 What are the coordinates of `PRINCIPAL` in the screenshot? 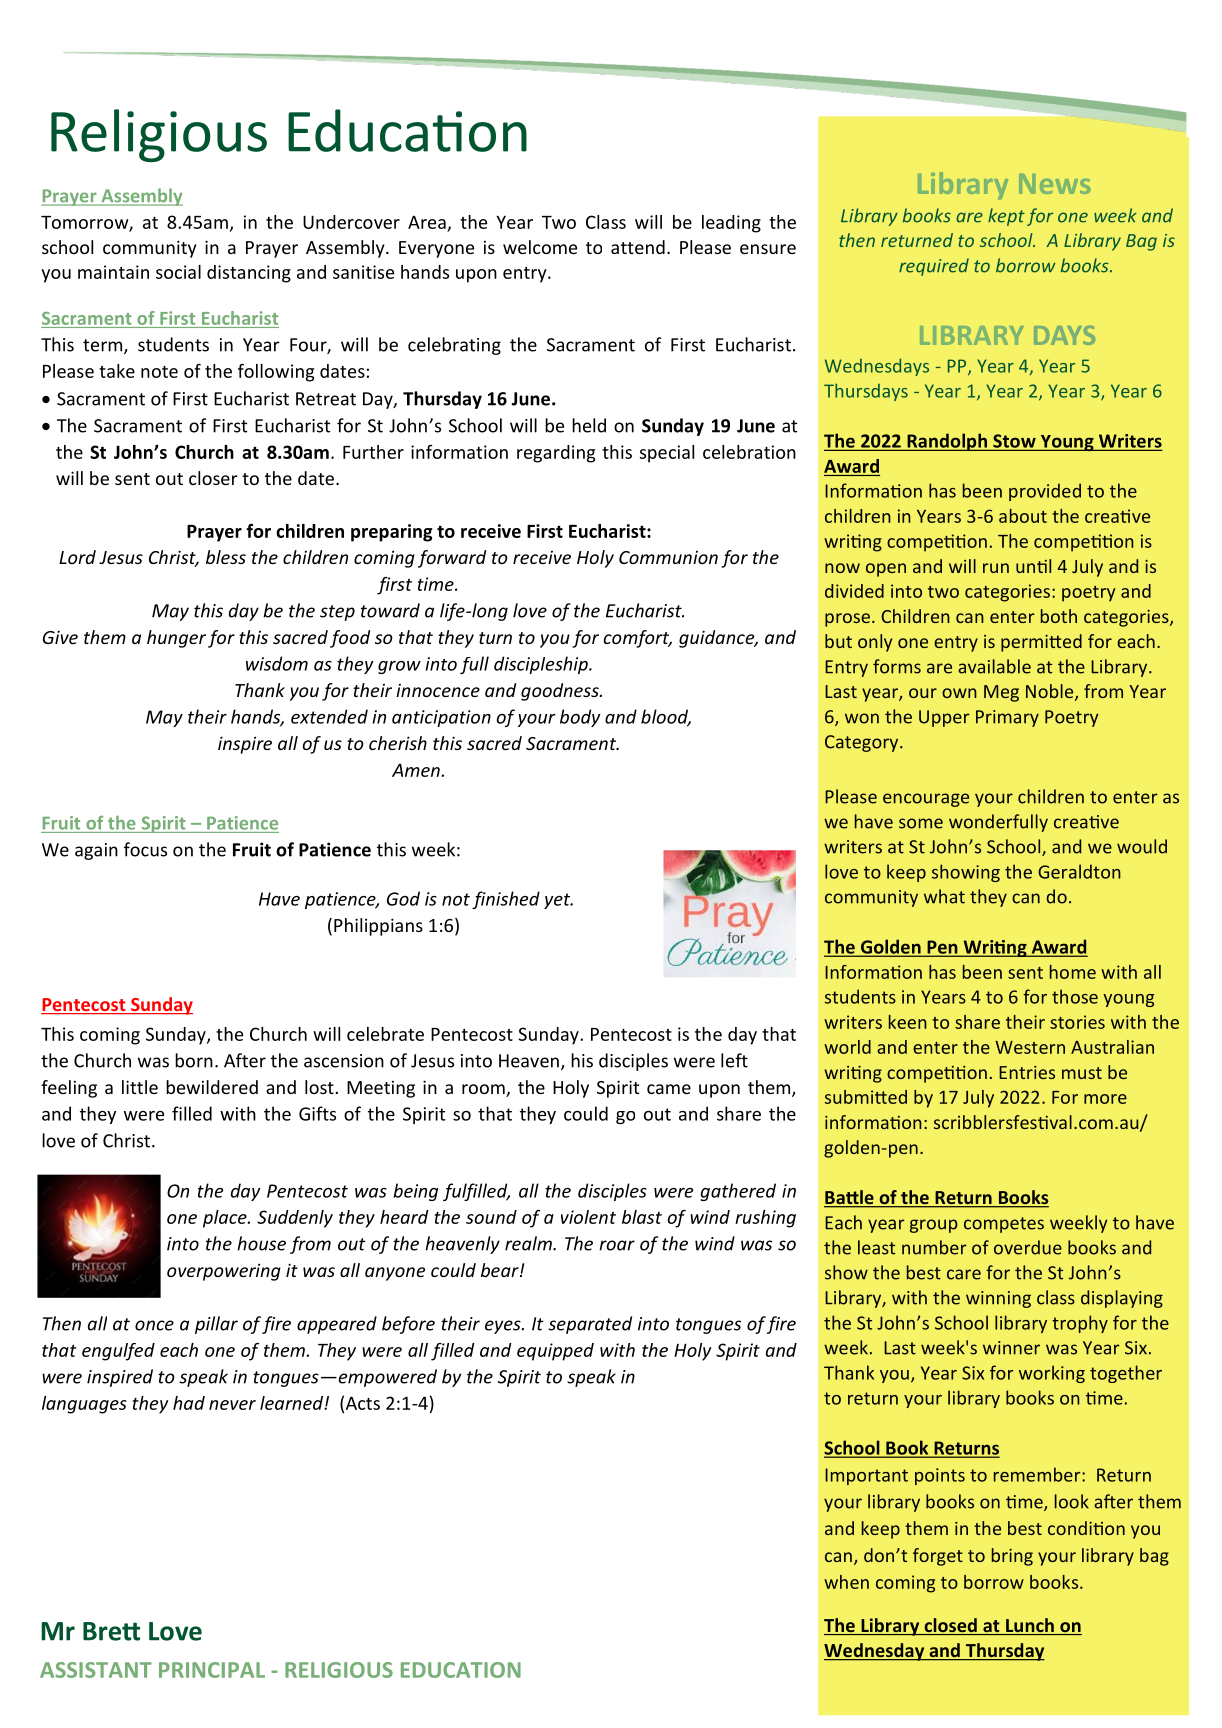 It's located at (212, 1670).
